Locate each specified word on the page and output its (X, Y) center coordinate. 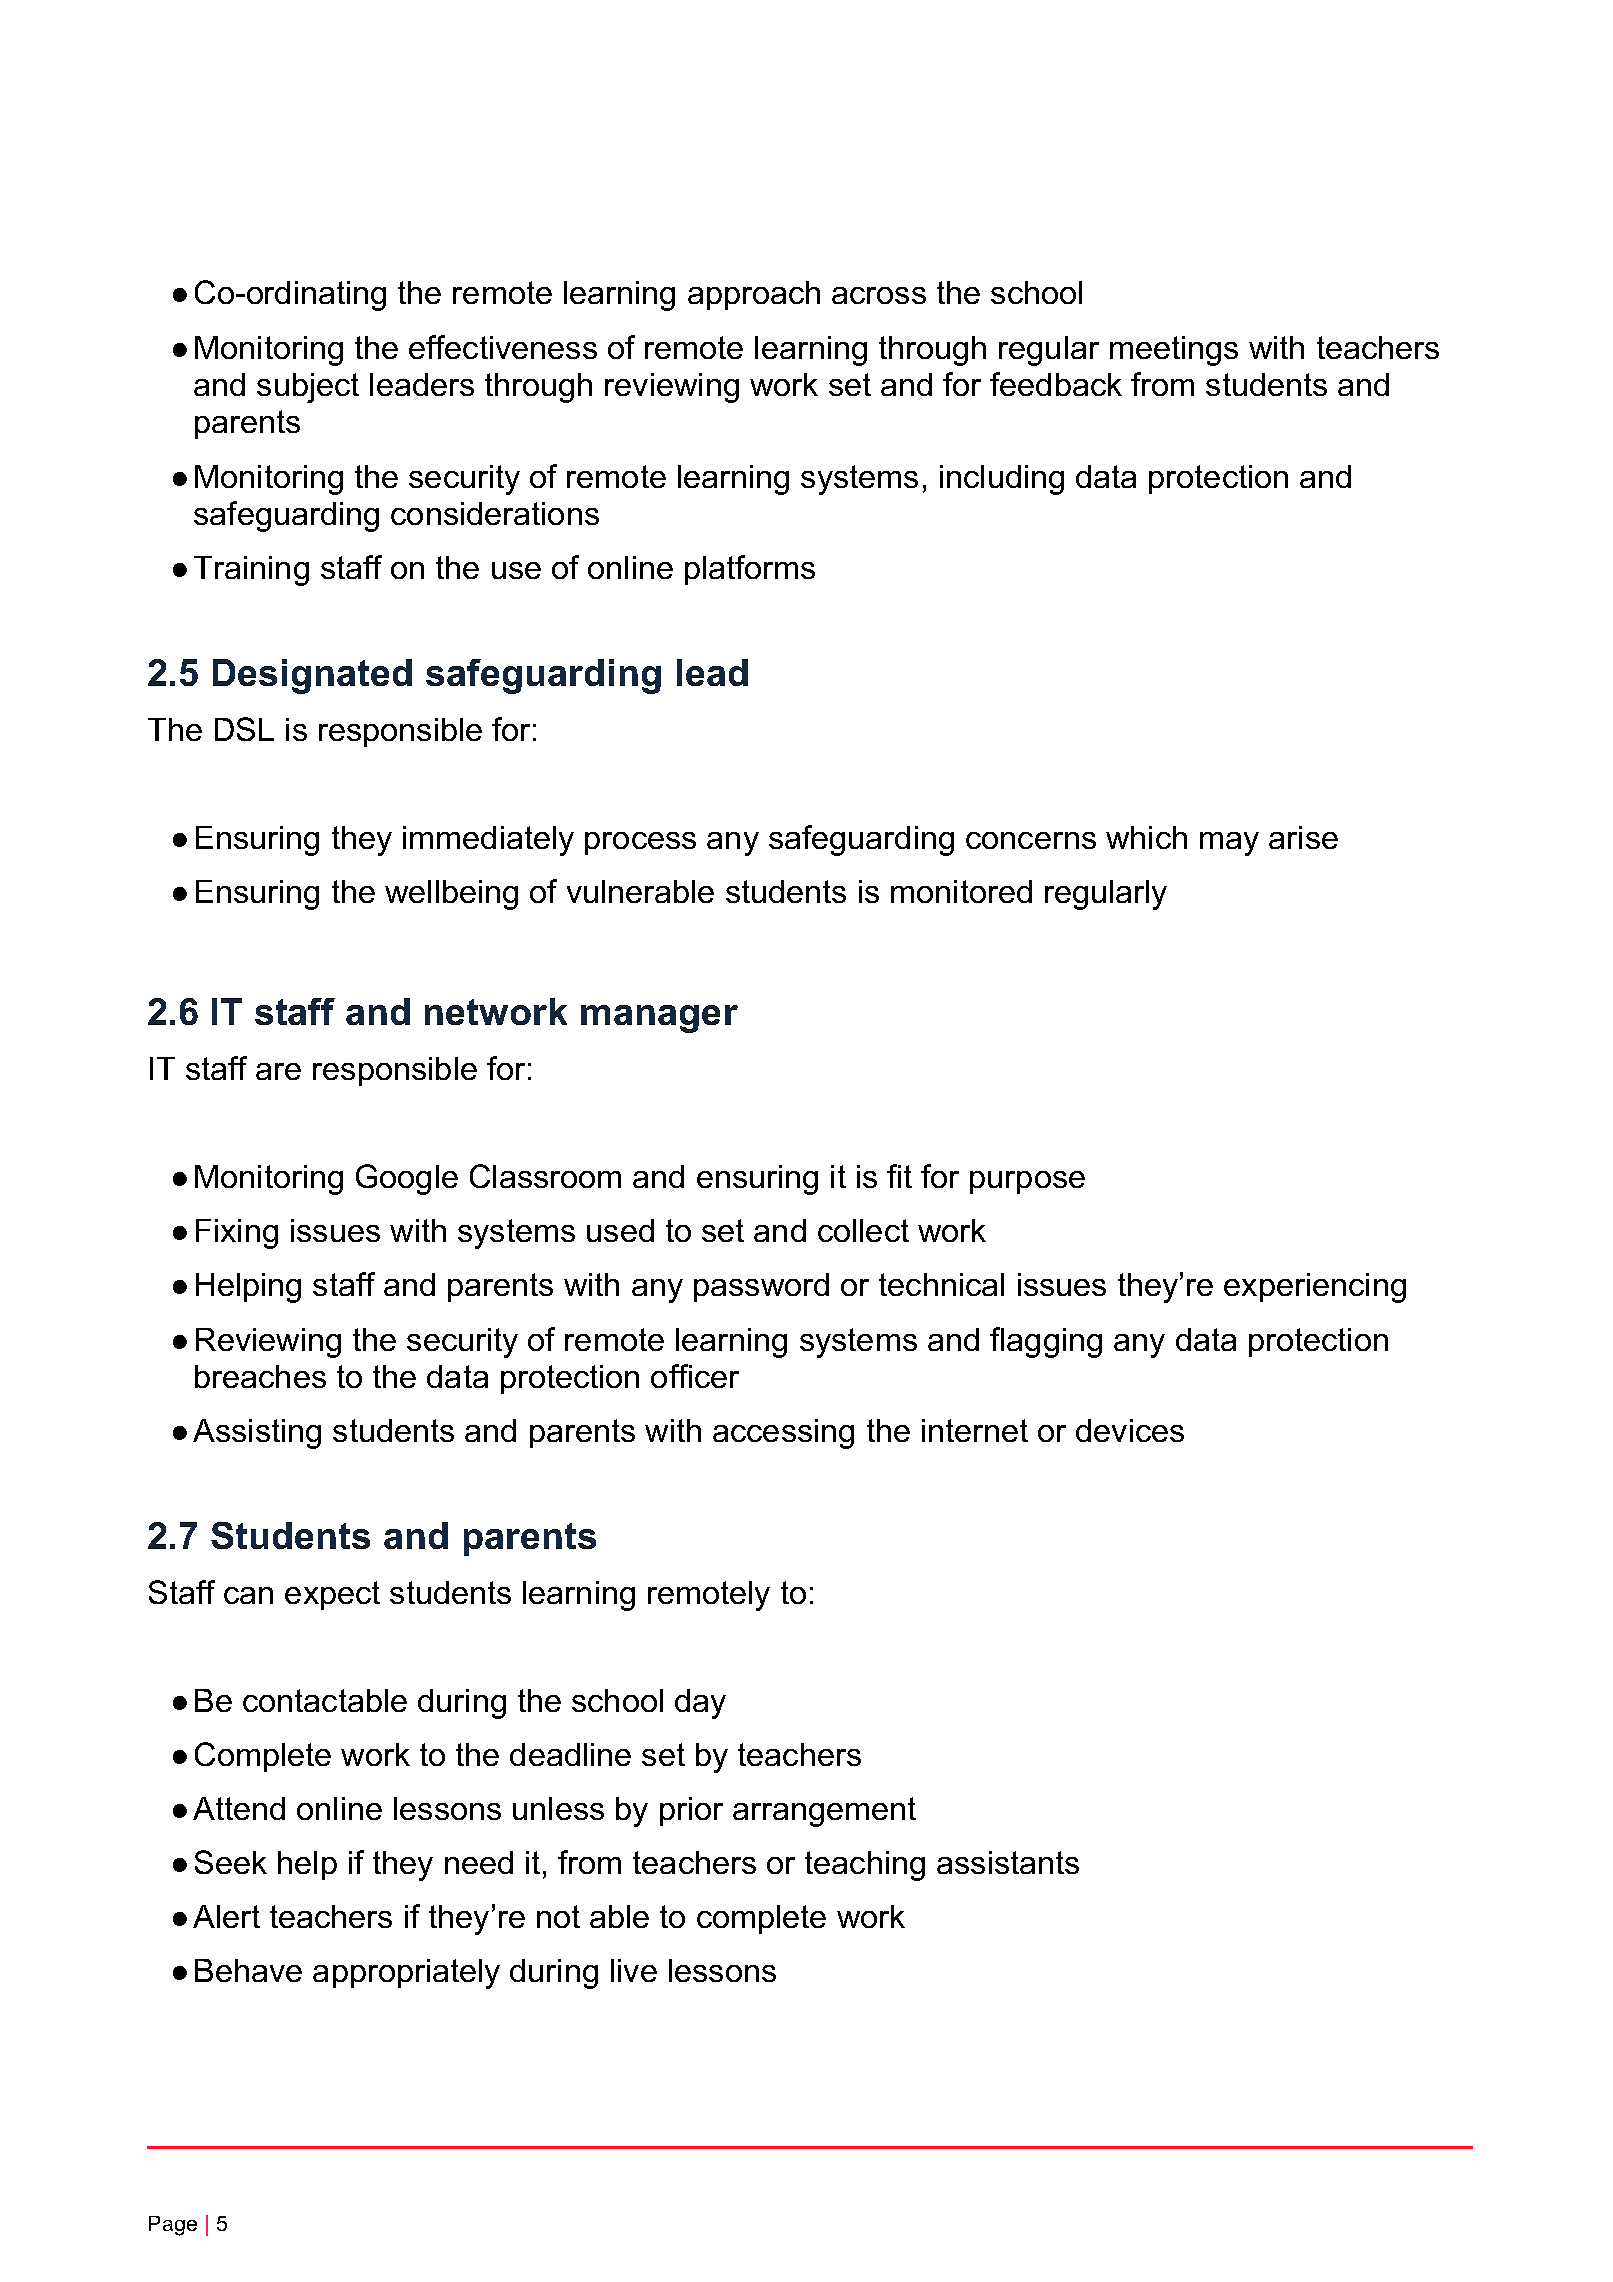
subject (308, 388)
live (634, 1970)
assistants (1008, 1862)
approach (754, 295)
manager (659, 1019)
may (1229, 844)
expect (332, 1595)
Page (173, 2226)
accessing (783, 1434)
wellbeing (451, 895)
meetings (1174, 351)
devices (1130, 1430)
